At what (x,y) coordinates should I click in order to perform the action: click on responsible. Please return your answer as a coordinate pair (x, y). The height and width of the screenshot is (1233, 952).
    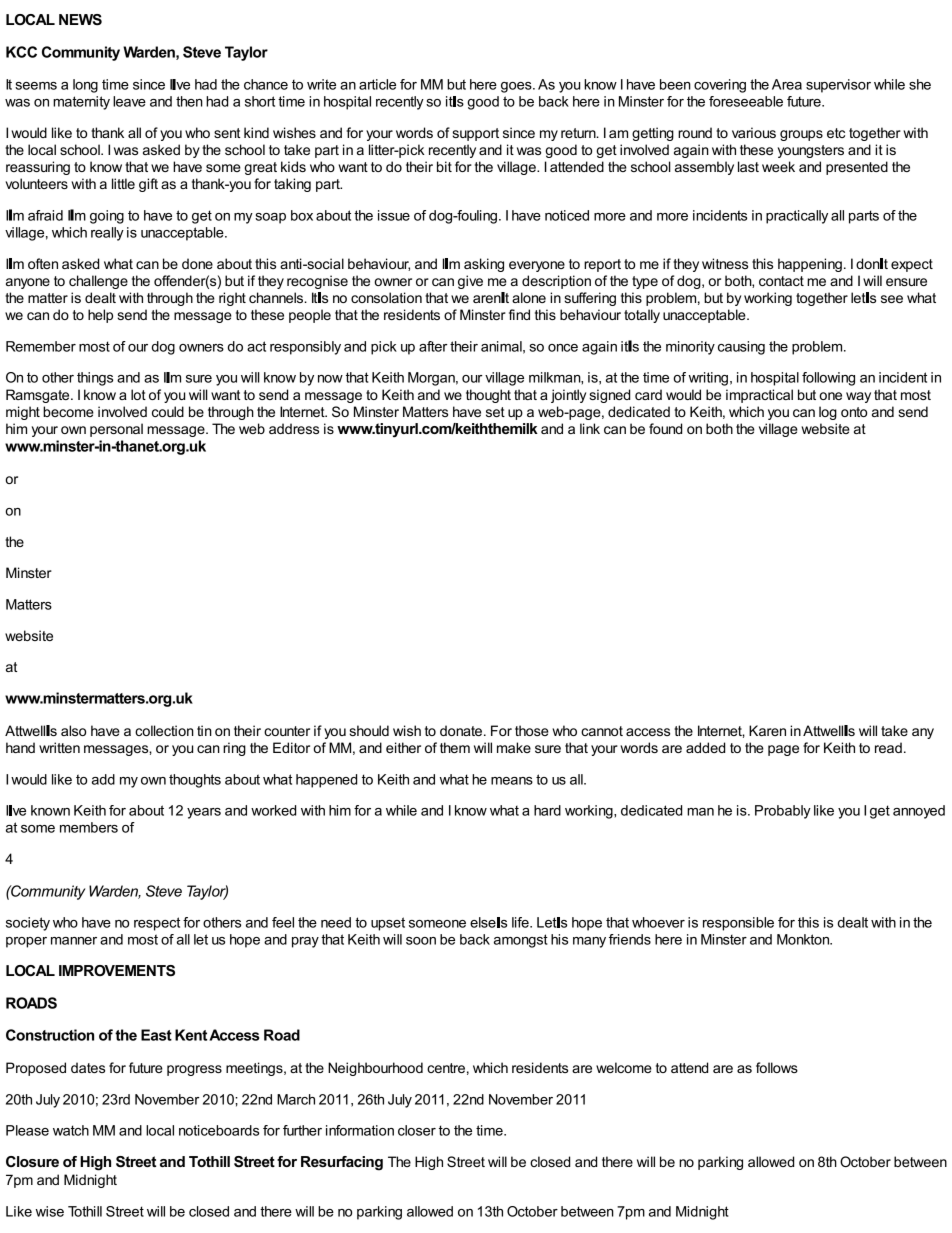
    Looking at the image, I should click on (738, 924).
